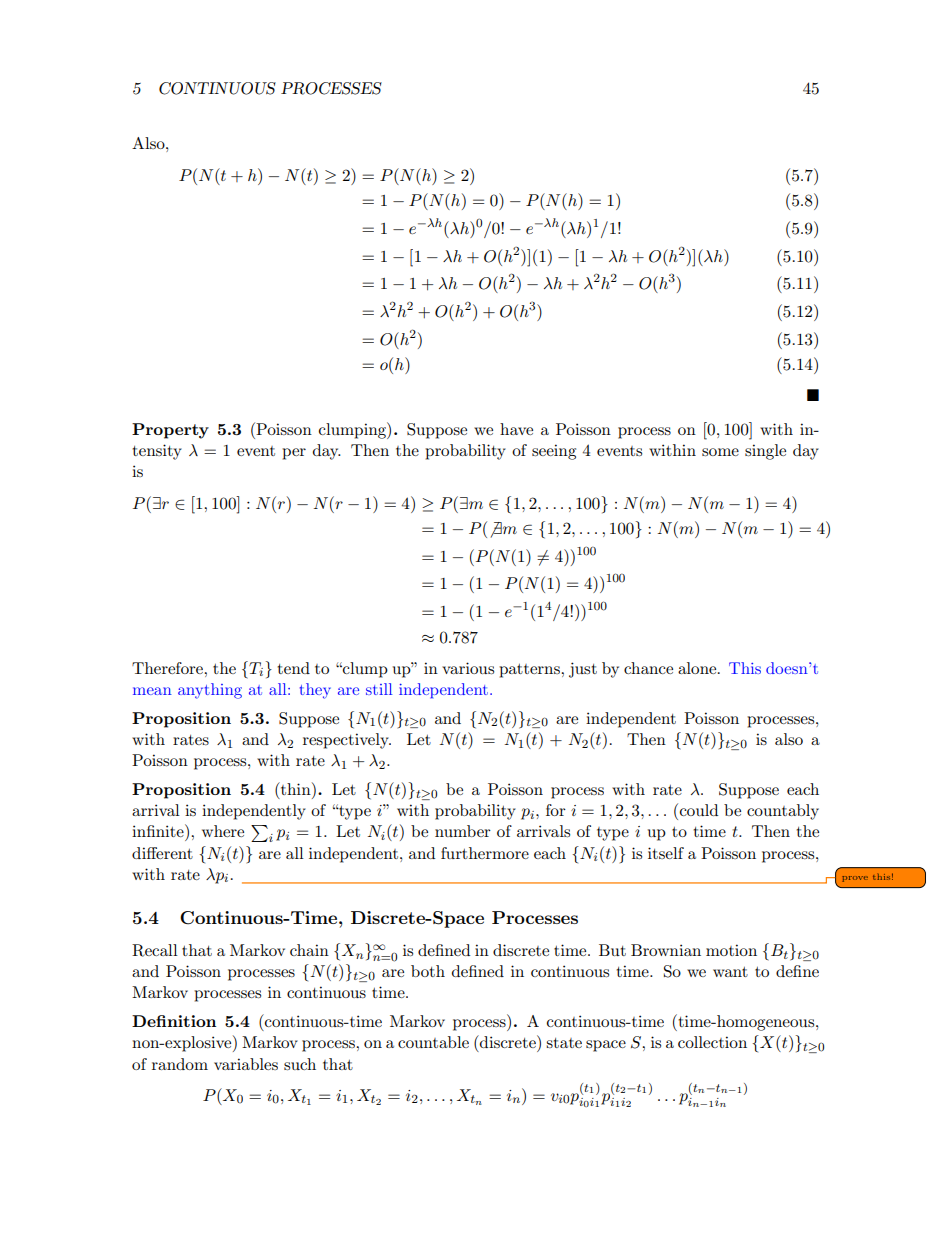  What do you see at coordinates (731, 950) in the screenshot?
I see `motion` at bounding box center [731, 950].
